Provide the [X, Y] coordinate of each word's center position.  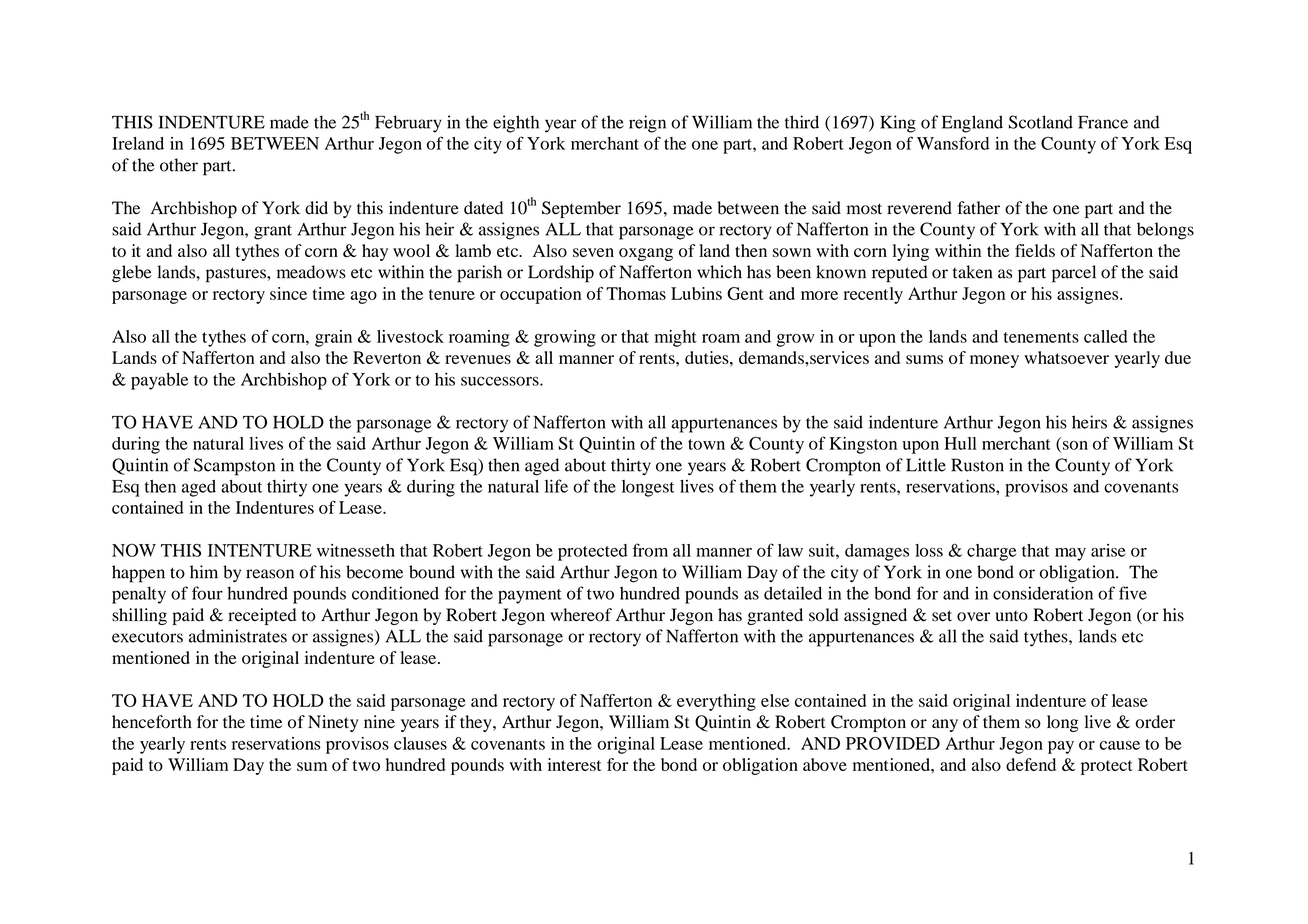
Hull [960, 443]
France [1103, 122]
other [179, 165]
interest [574, 764]
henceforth [152, 722]
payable [159, 381]
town [706, 444]
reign [647, 124]
